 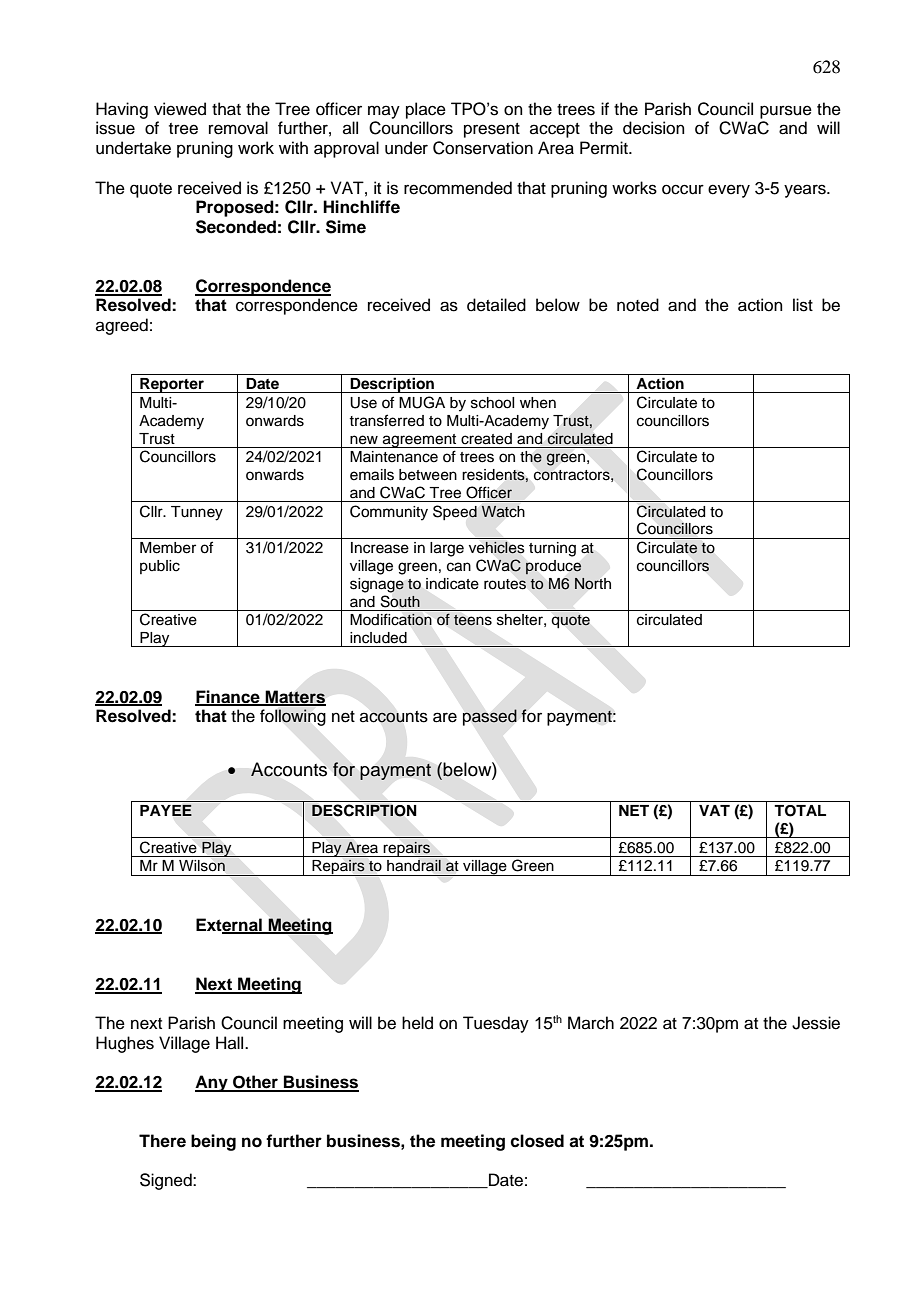 I want to click on passed, so click(x=490, y=717).
